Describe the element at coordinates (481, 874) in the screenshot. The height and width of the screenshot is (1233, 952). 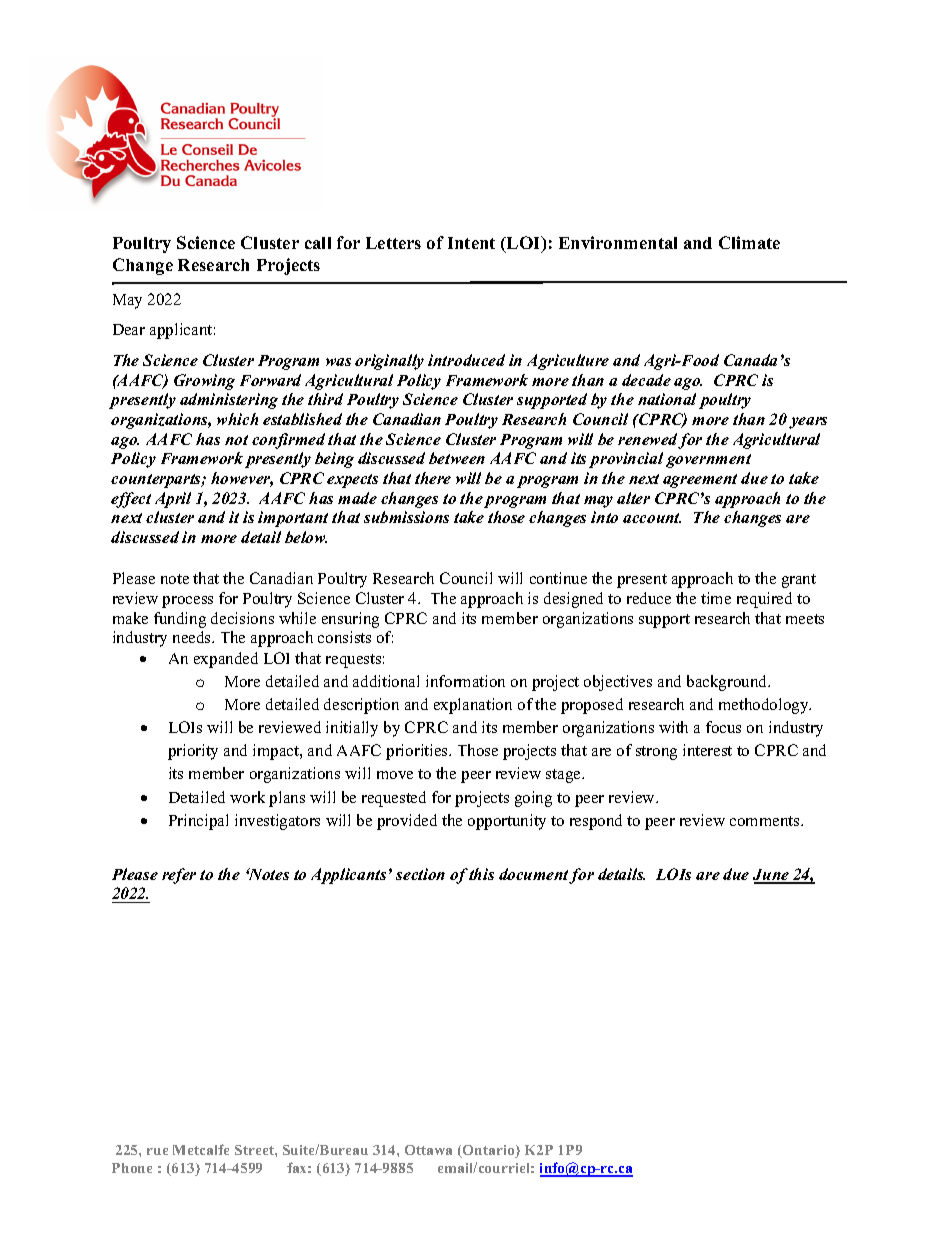
I see `this` at that location.
